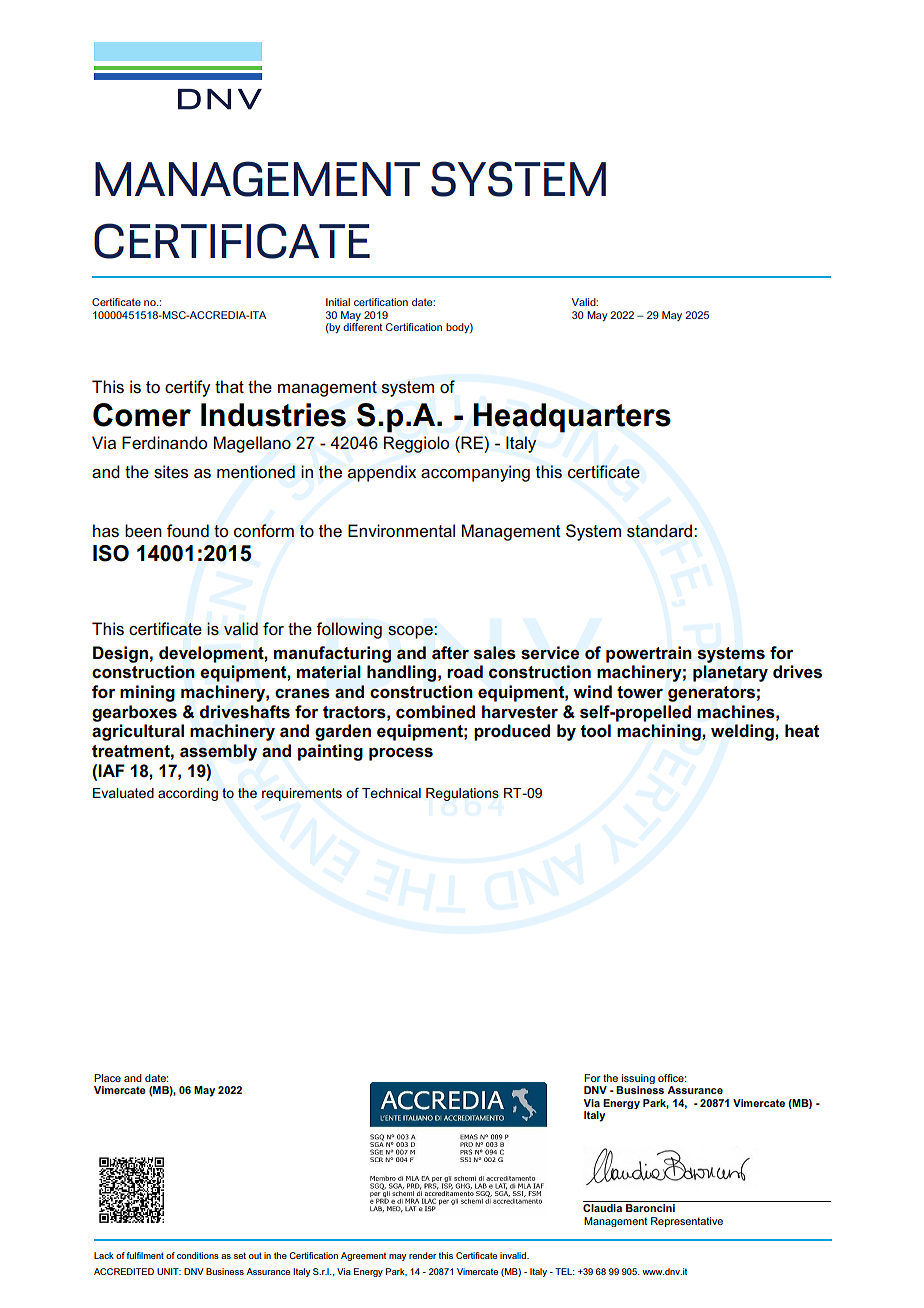 Image resolution: width=924 pixels, height=1308 pixels. What do you see at coordinates (198, 1255) in the screenshot?
I see `conditions` at bounding box center [198, 1255].
